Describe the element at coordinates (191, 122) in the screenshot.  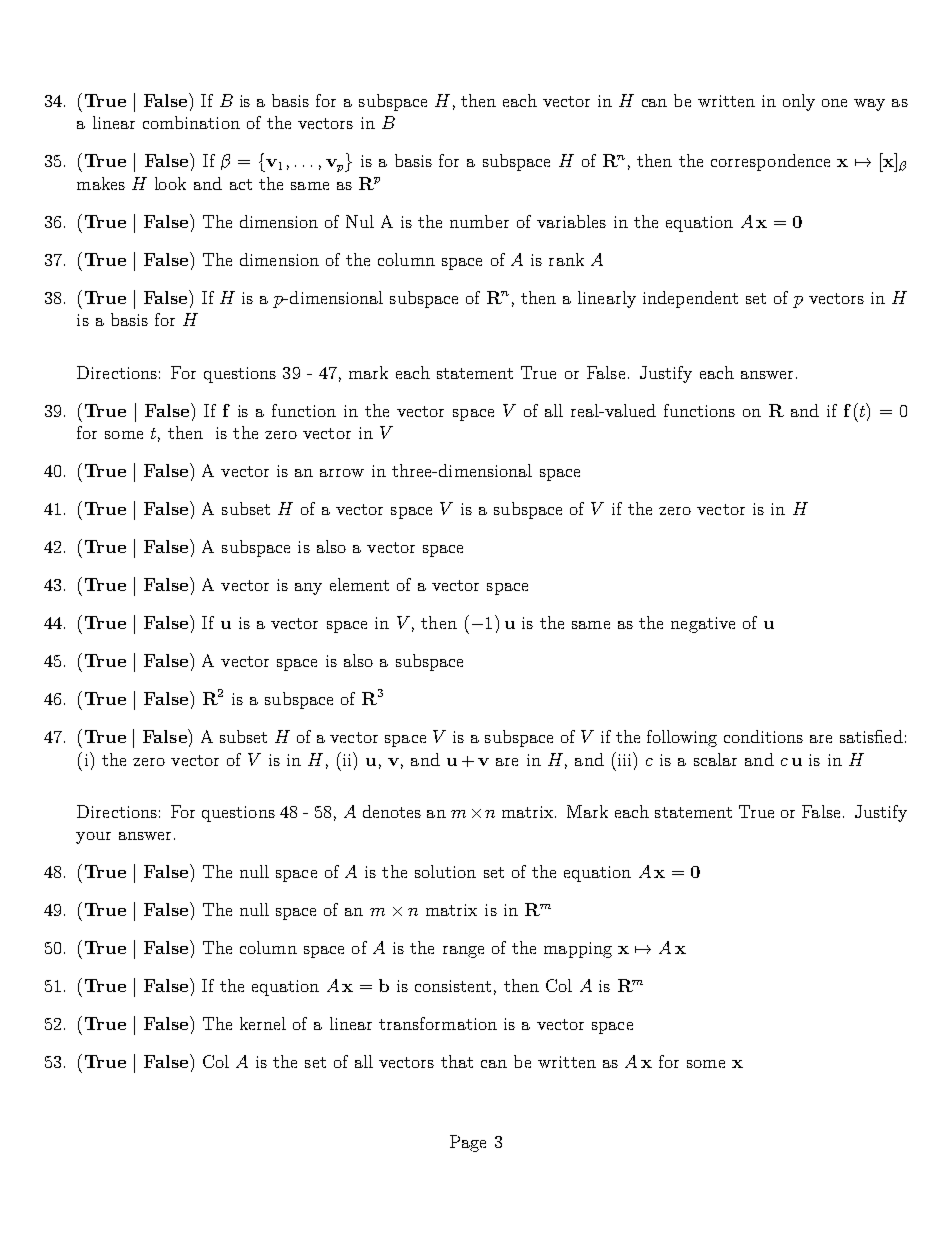
I see `combination` at that location.
